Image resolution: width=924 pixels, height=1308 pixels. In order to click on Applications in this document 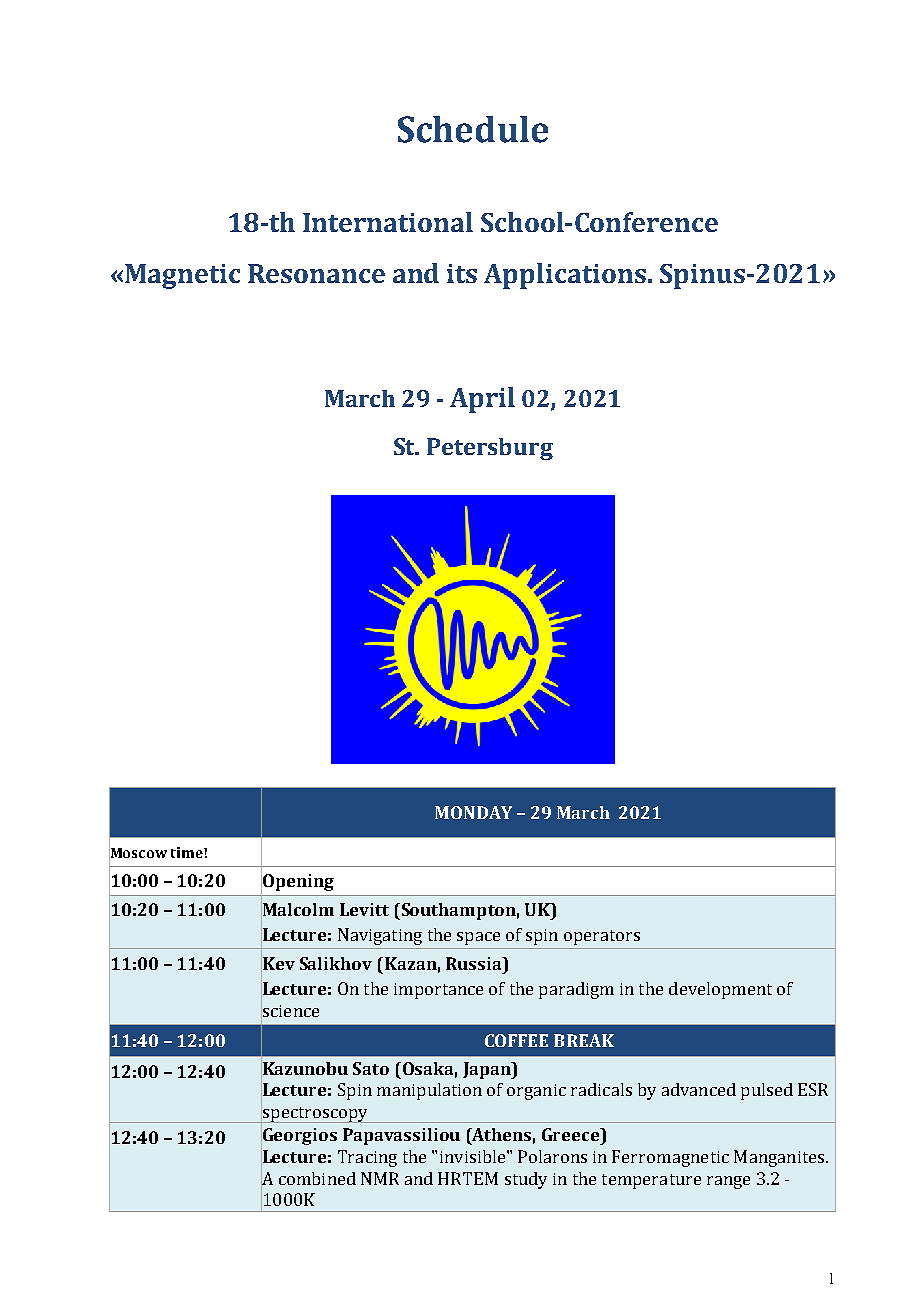, I will do `click(565, 276)`.
